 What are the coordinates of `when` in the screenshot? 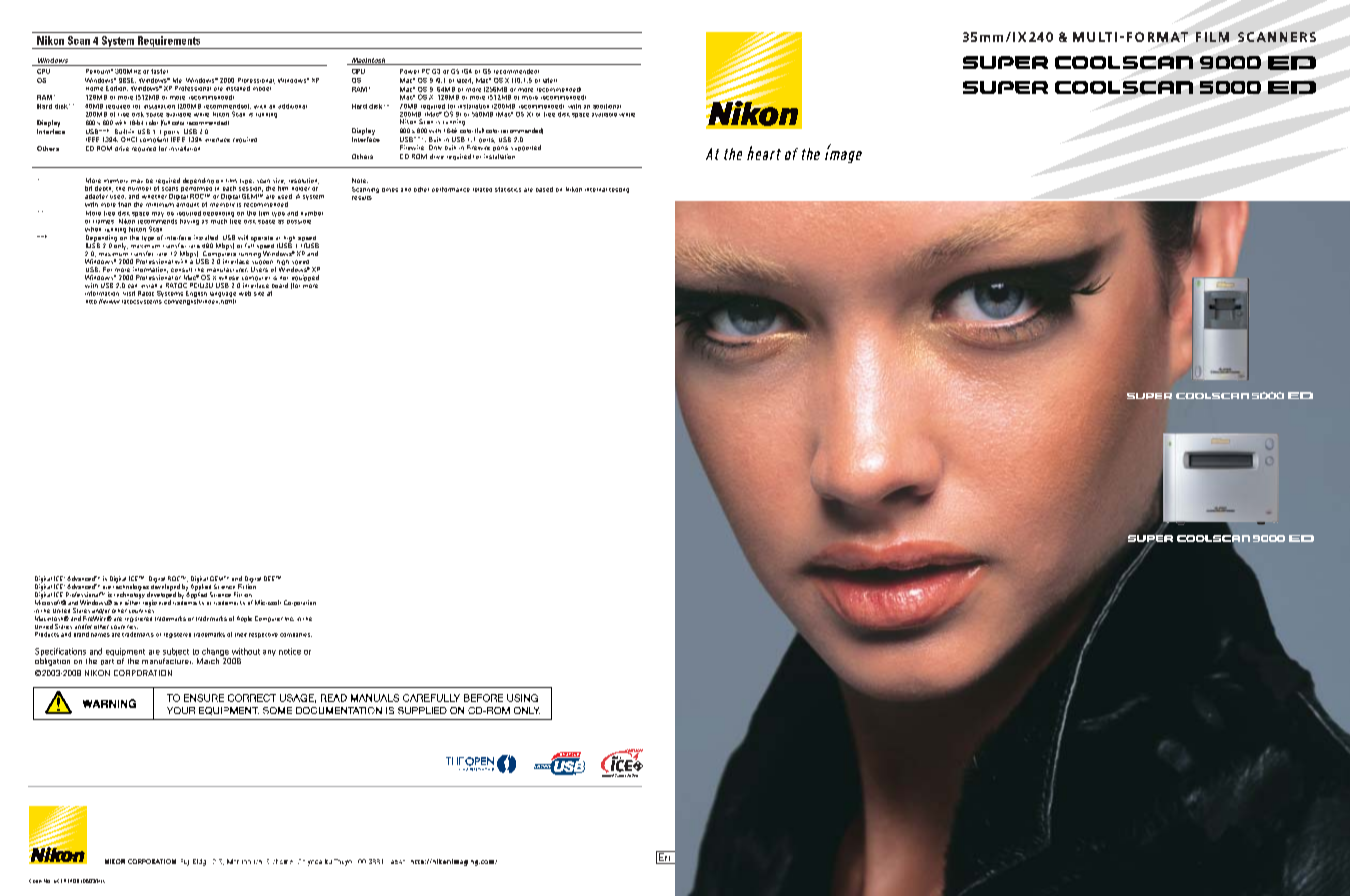 It's located at (93, 229).
